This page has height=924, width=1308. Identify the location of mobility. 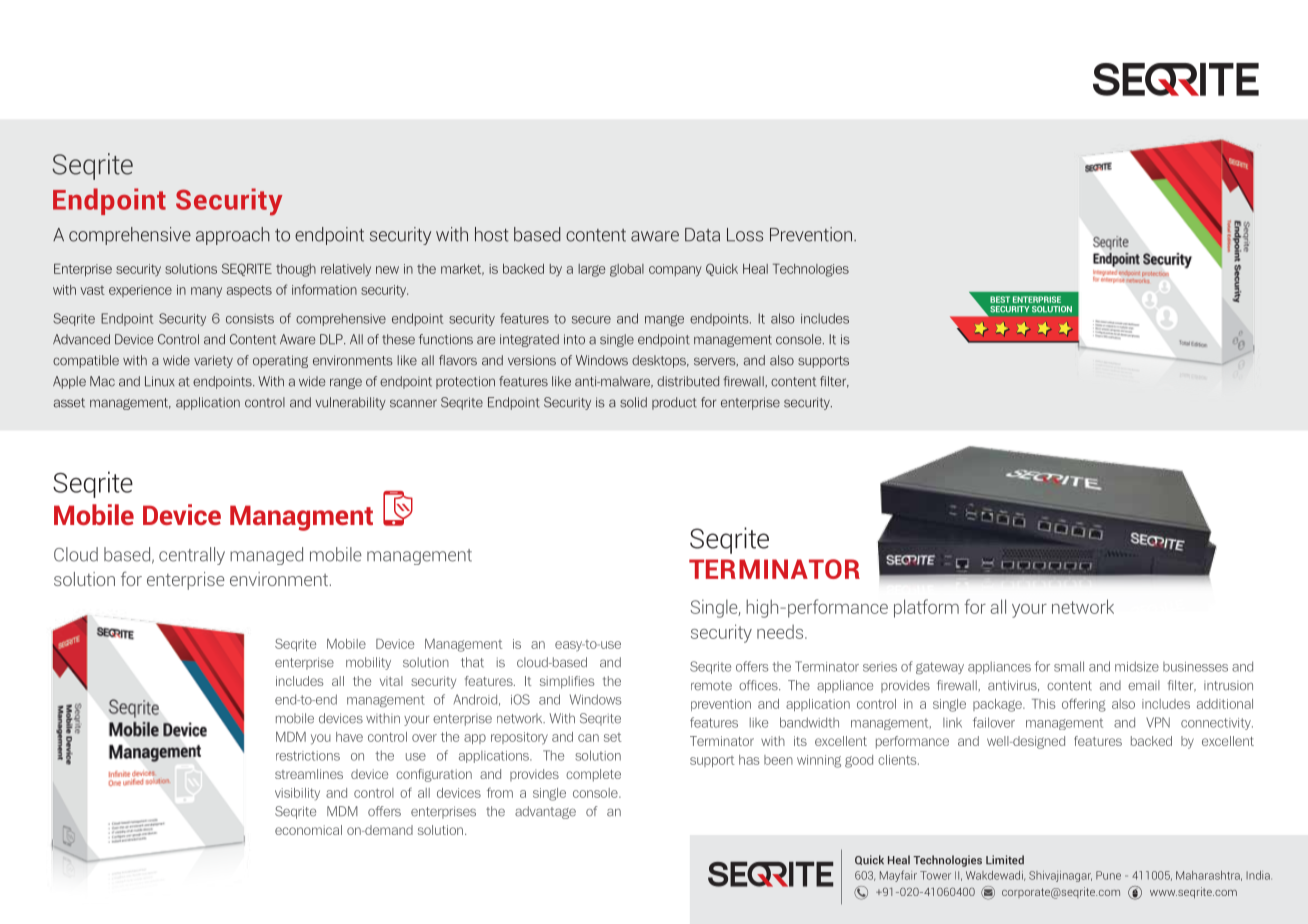
(368, 663).
